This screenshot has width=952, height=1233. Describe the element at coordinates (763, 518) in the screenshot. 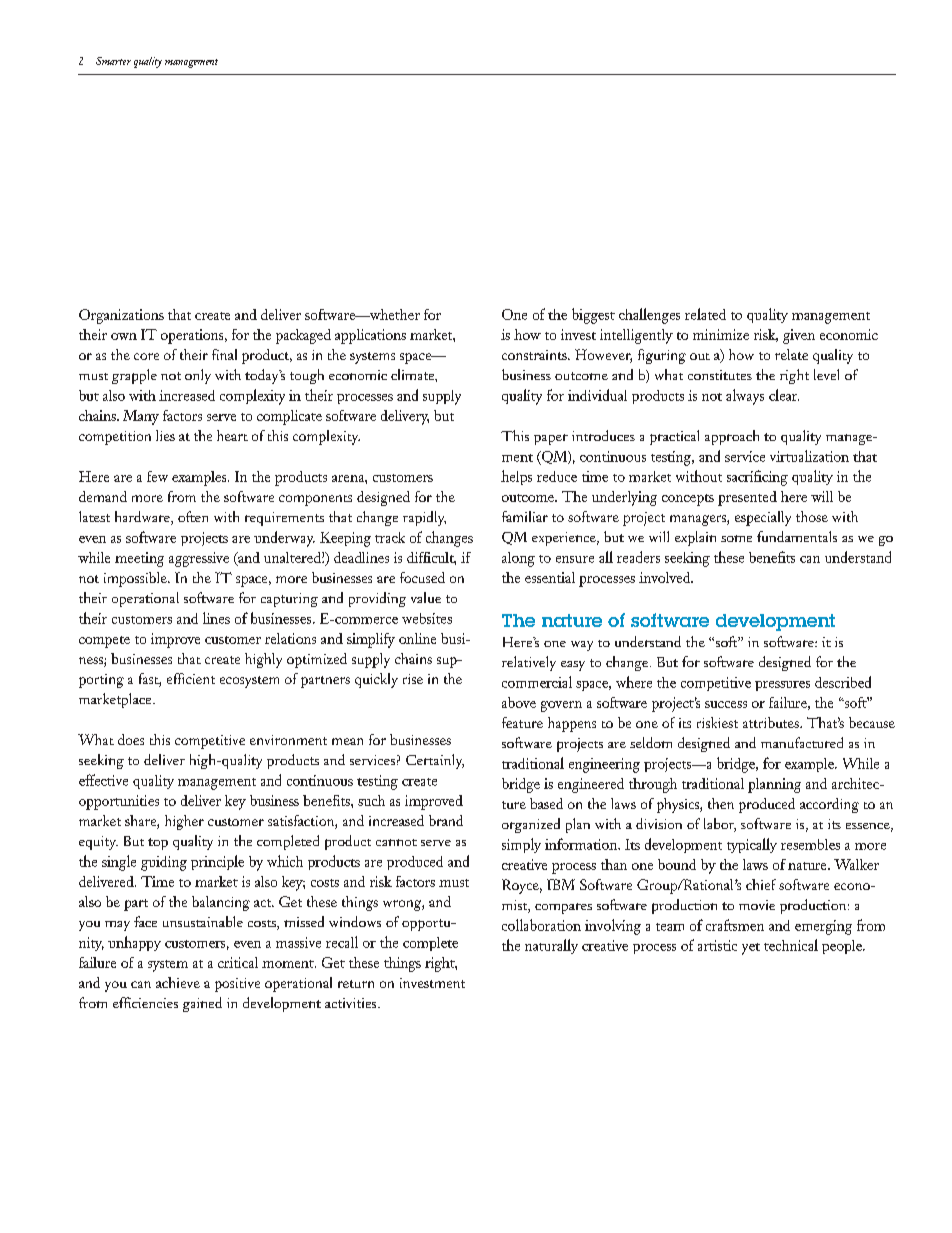

I see `especially` at that location.
